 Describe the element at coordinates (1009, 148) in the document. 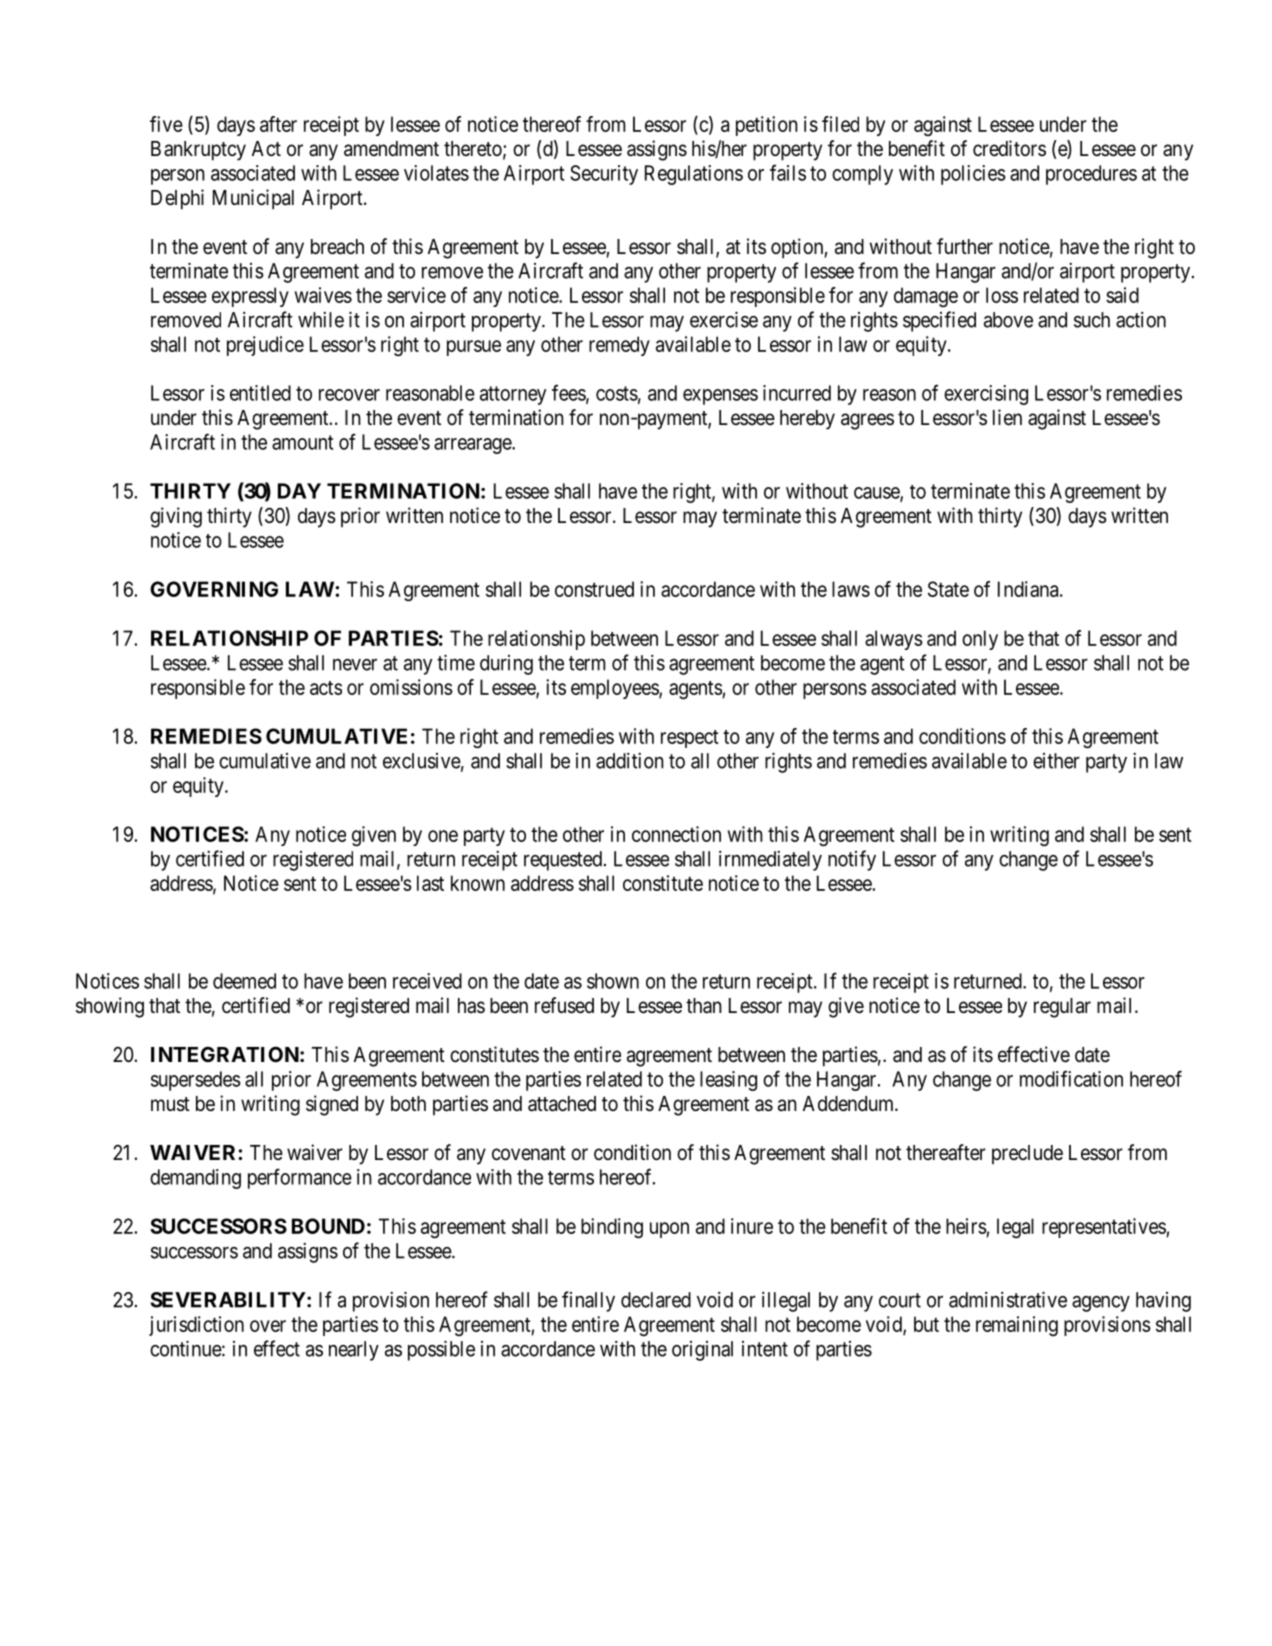

I see `creditors` at that location.
